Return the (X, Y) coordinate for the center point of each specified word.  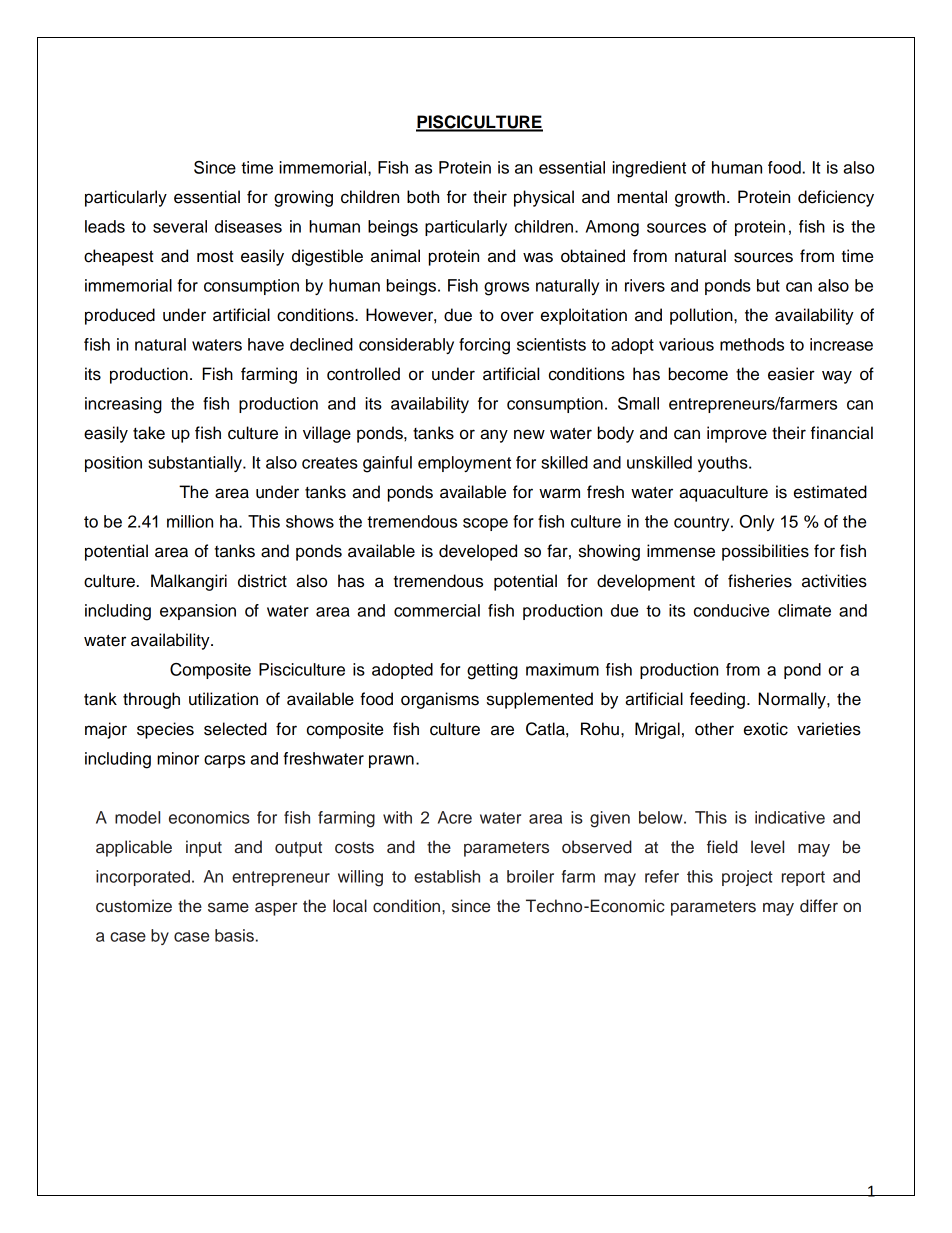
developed (478, 552)
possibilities (765, 552)
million (190, 521)
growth (700, 198)
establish (447, 876)
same (228, 907)
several (180, 226)
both (423, 197)
